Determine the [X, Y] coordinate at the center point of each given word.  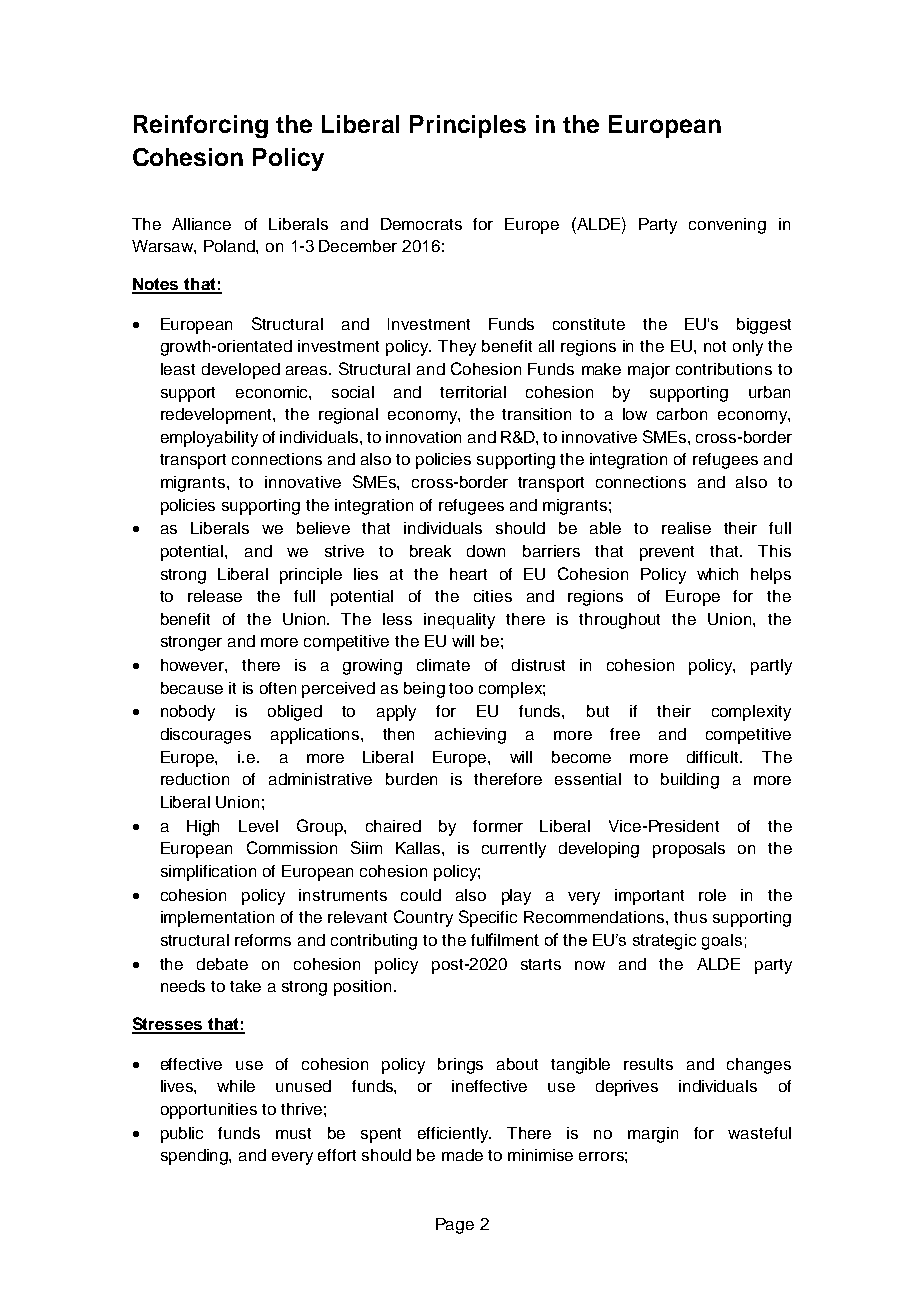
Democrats [421, 224]
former [498, 826]
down [486, 551]
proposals [689, 850]
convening [727, 226]
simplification [208, 873]
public [182, 1135]
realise [686, 528]
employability [209, 439]
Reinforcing [201, 126]
